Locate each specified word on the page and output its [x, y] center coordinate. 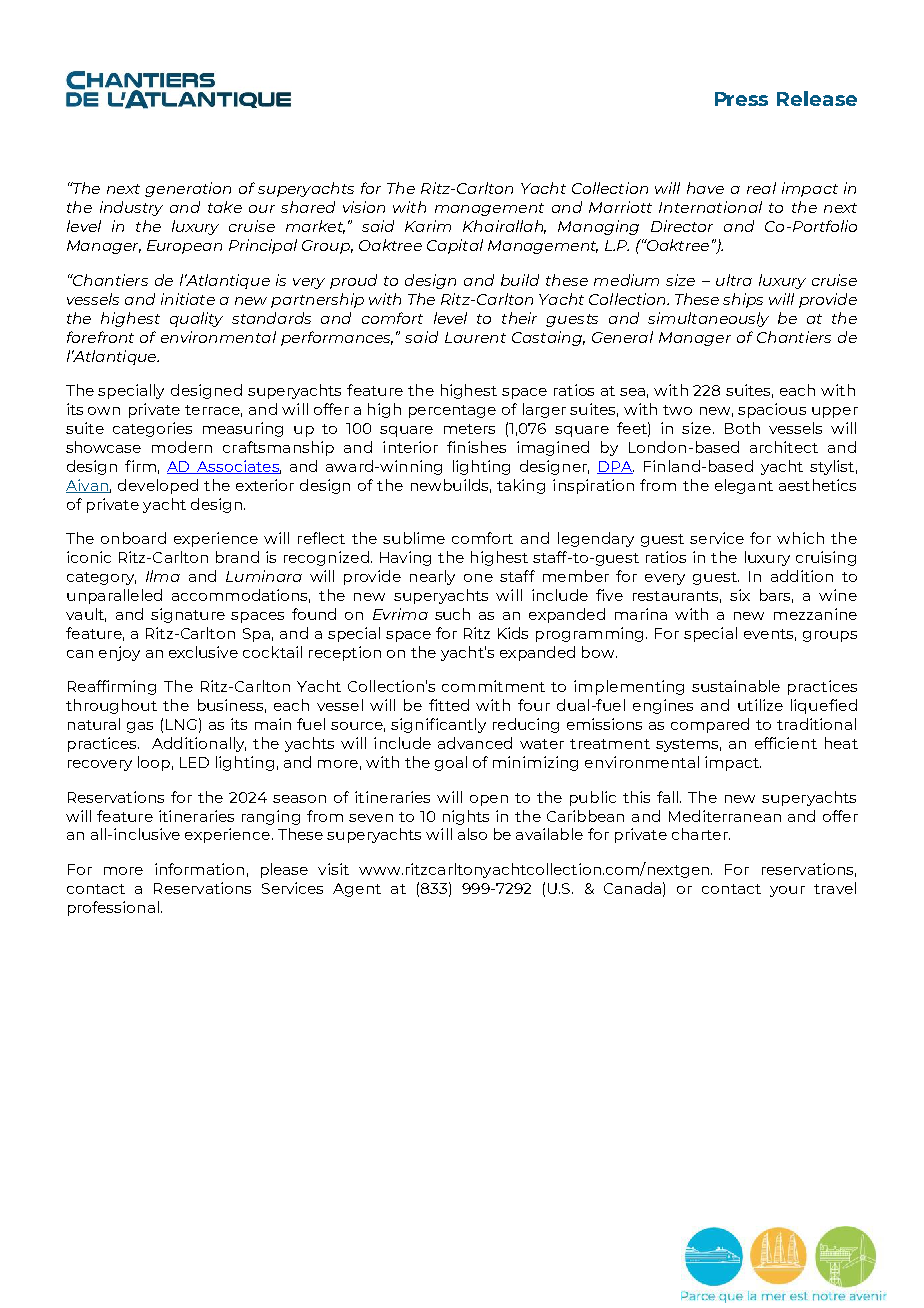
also [472, 834]
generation [188, 189]
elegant [744, 486]
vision [364, 207]
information [199, 869]
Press [741, 99]
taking [521, 486]
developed [158, 486]
